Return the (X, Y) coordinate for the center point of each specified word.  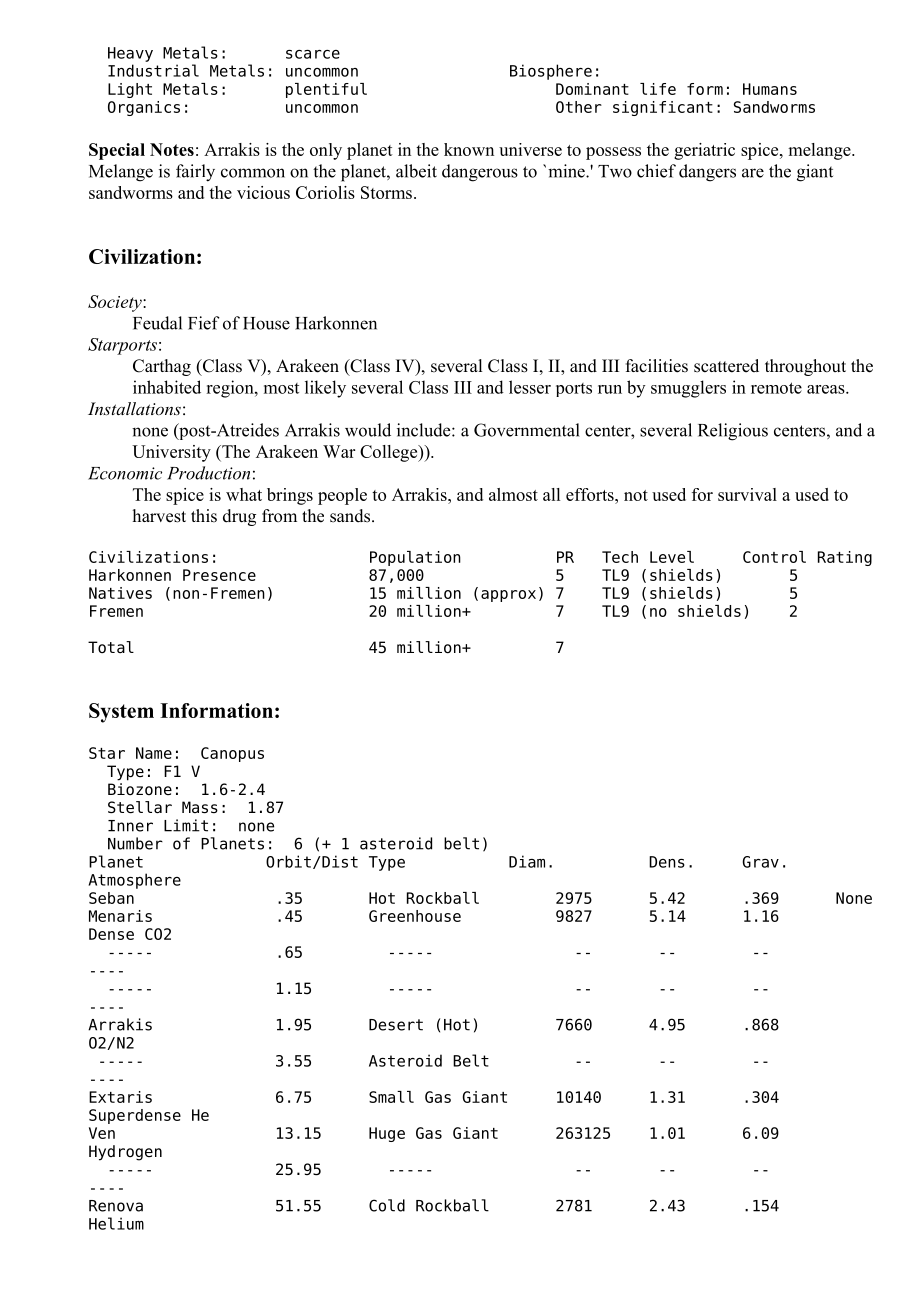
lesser (530, 387)
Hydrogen (125, 1153)
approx (508, 596)
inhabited (167, 387)
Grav (760, 862)
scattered (726, 366)
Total (111, 647)
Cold (387, 1205)
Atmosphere (134, 881)
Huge (387, 1134)
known (469, 149)
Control (774, 557)
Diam (527, 861)
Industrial (153, 70)
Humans (770, 89)
